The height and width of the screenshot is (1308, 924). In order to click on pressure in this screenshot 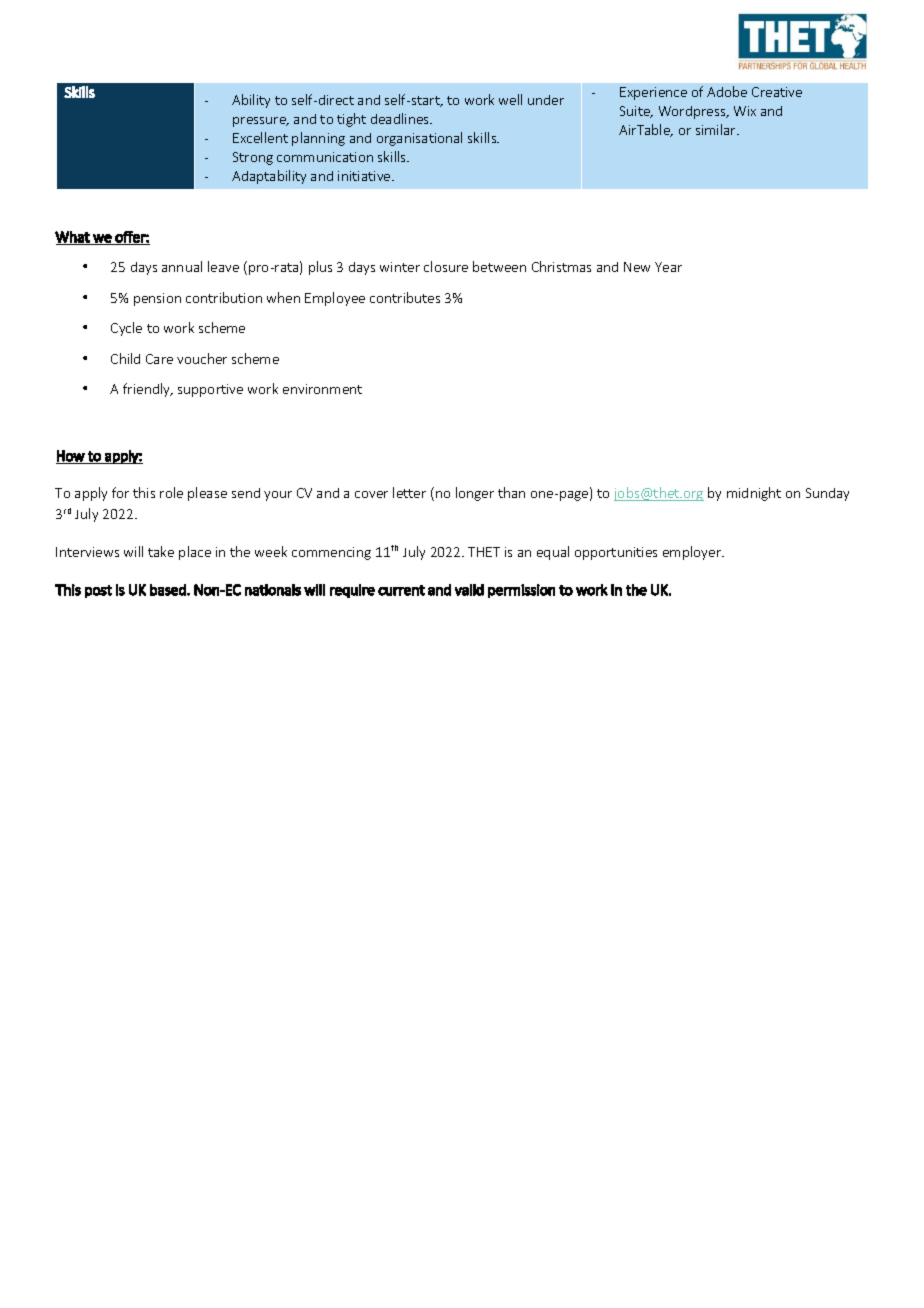, I will do `click(260, 122)`.
